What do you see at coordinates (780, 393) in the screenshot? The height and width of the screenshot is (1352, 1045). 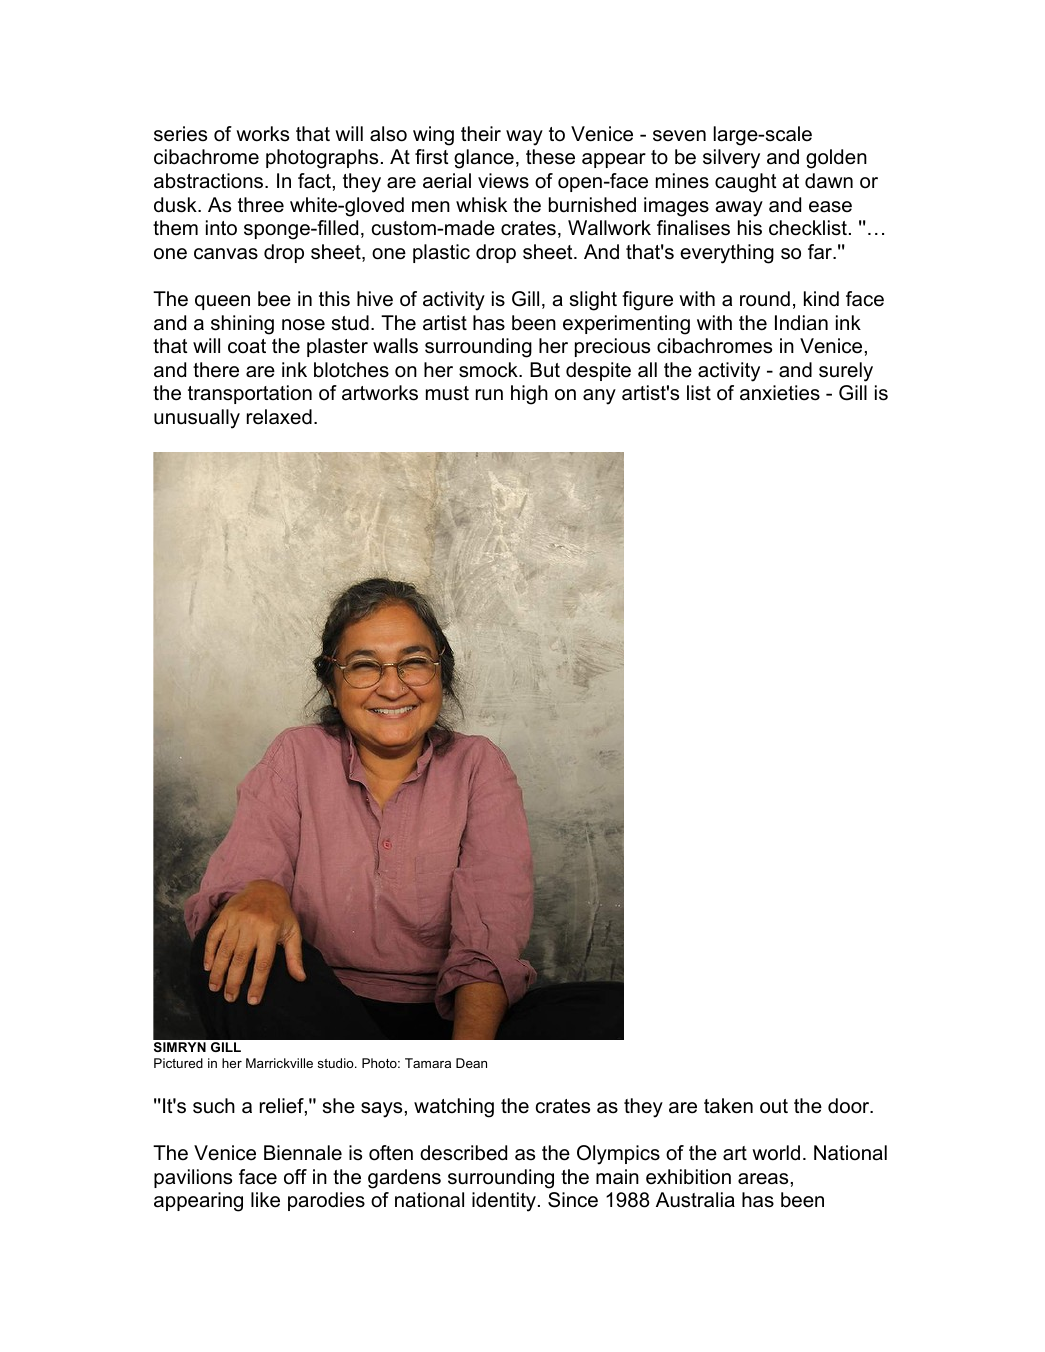 I see `anxieties` at bounding box center [780, 393].
